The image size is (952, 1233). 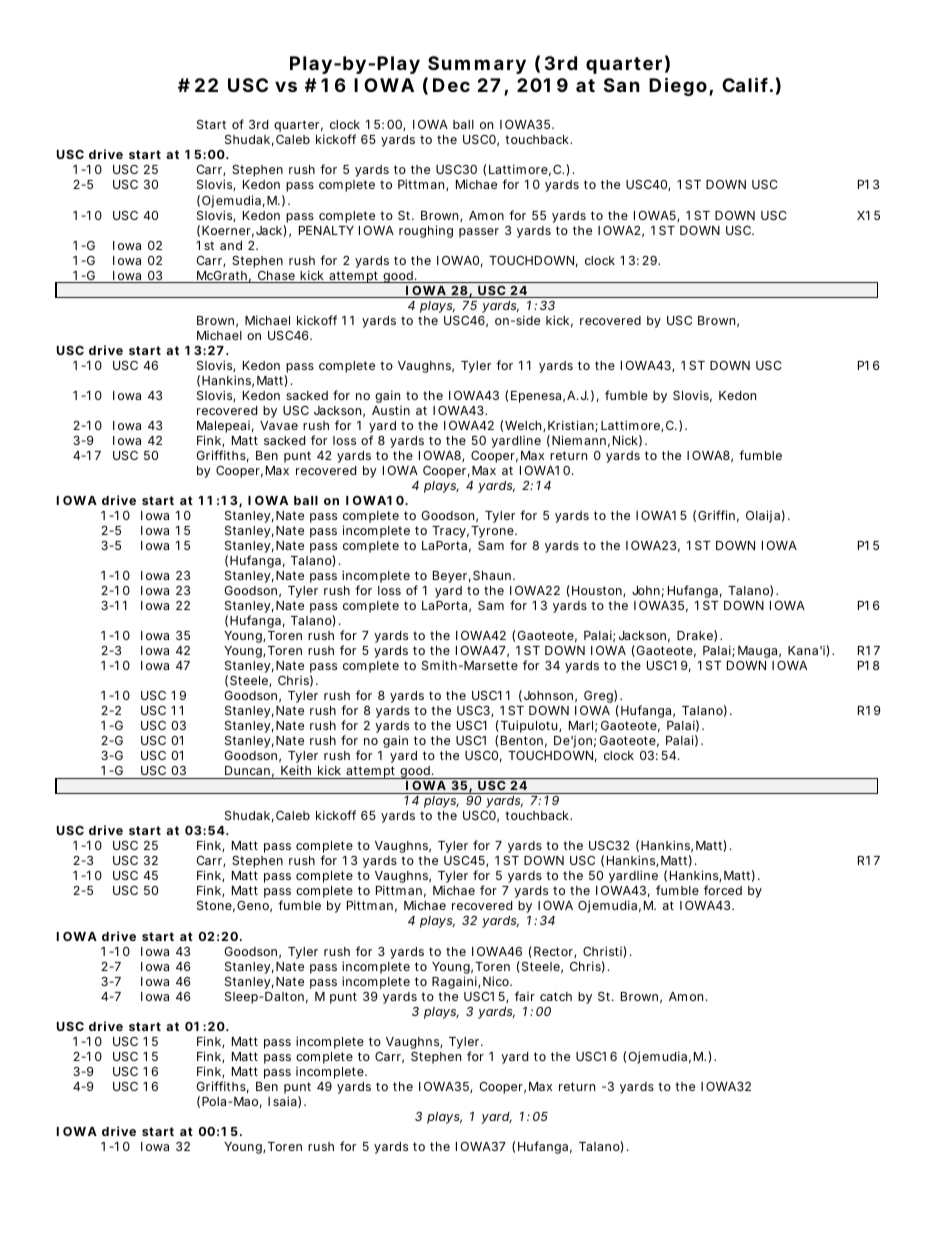 I want to click on PENALTY, so click(x=326, y=230).
